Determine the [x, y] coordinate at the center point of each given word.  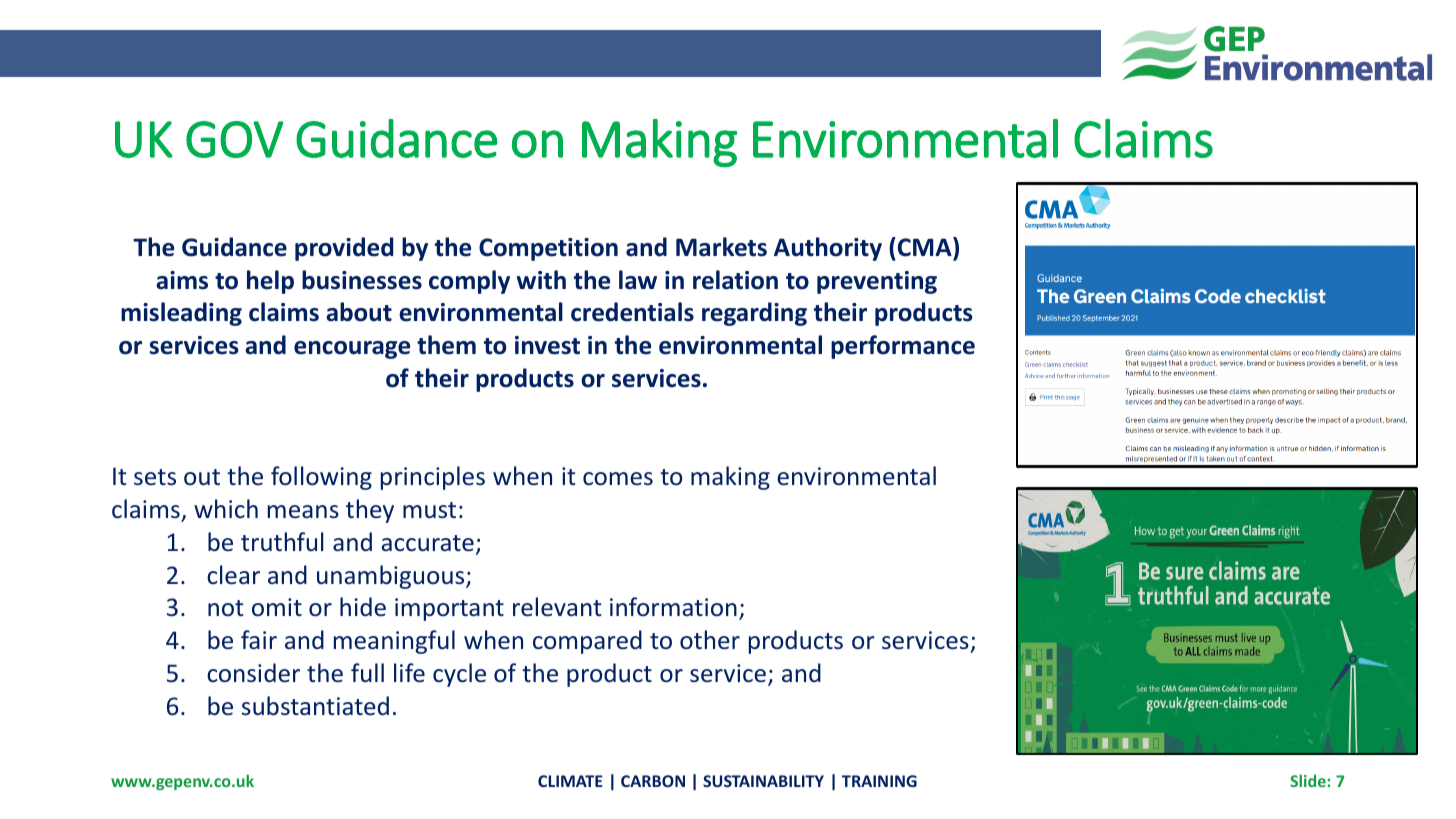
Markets [721, 247]
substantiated [315, 706]
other [710, 640]
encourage [352, 350]
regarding [754, 314]
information [673, 606]
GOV [235, 139]
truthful [282, 541]
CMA [924, 247]
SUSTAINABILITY [763, 781]
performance [903, 347]
